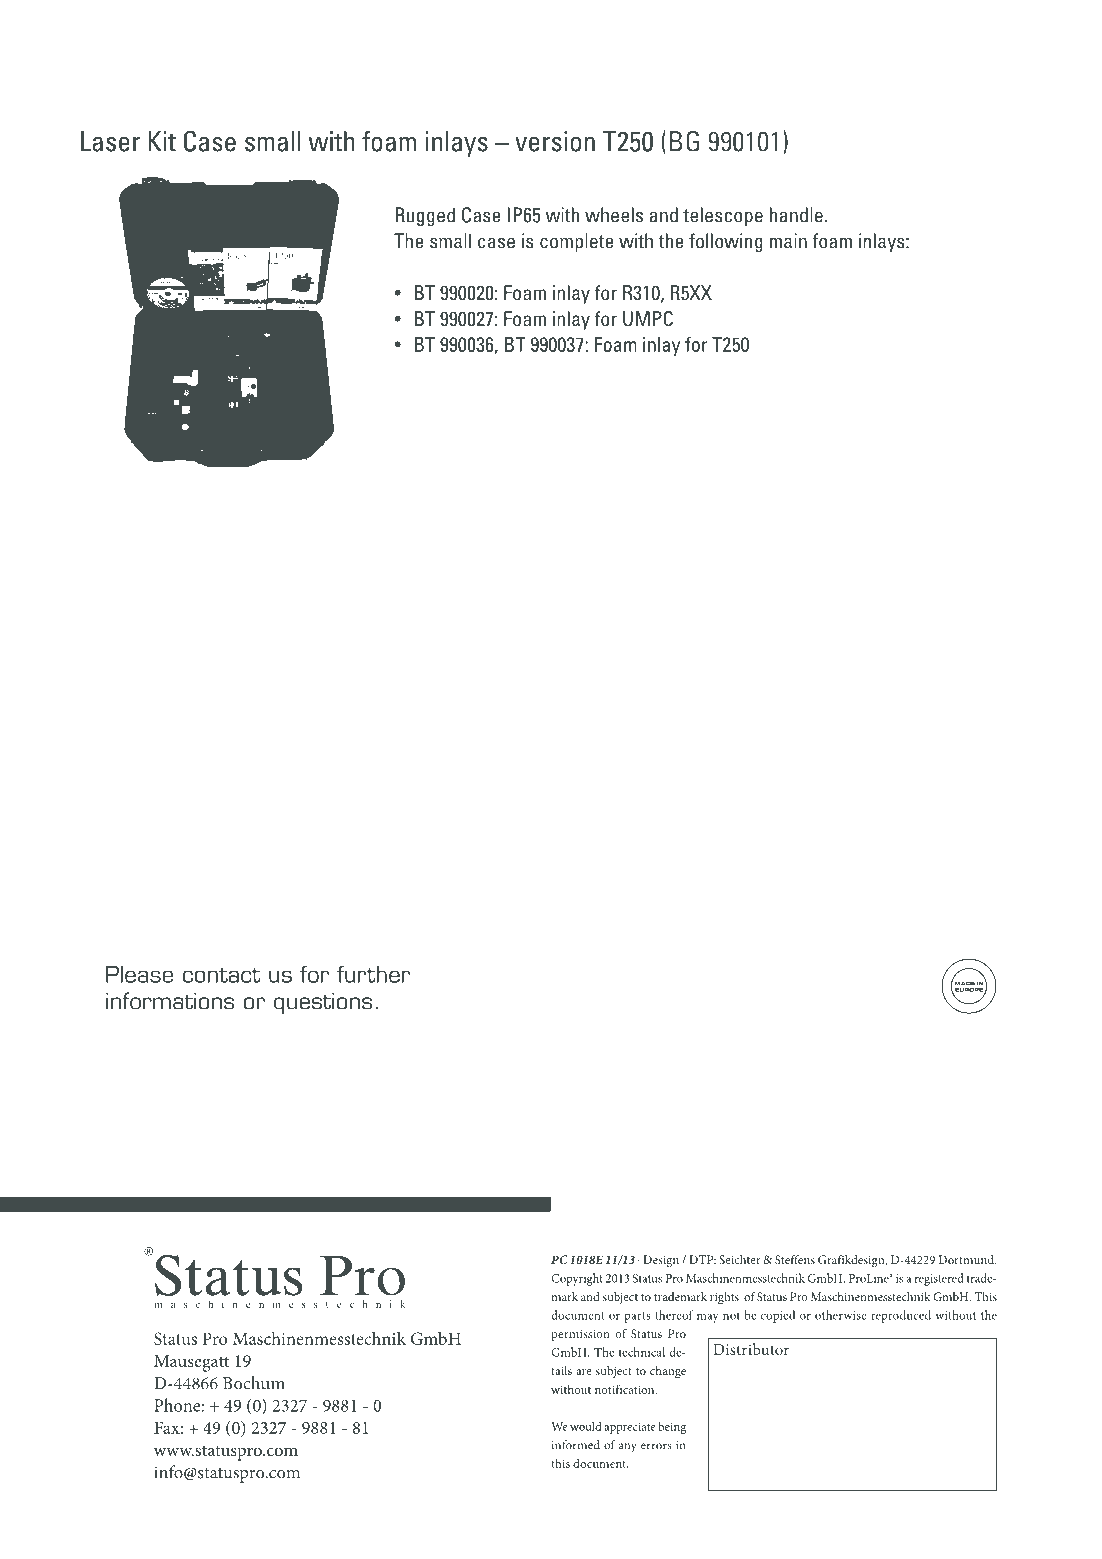  Describe the element at coordinates (373, 974) in the screenshot. I see `further` at that location.
